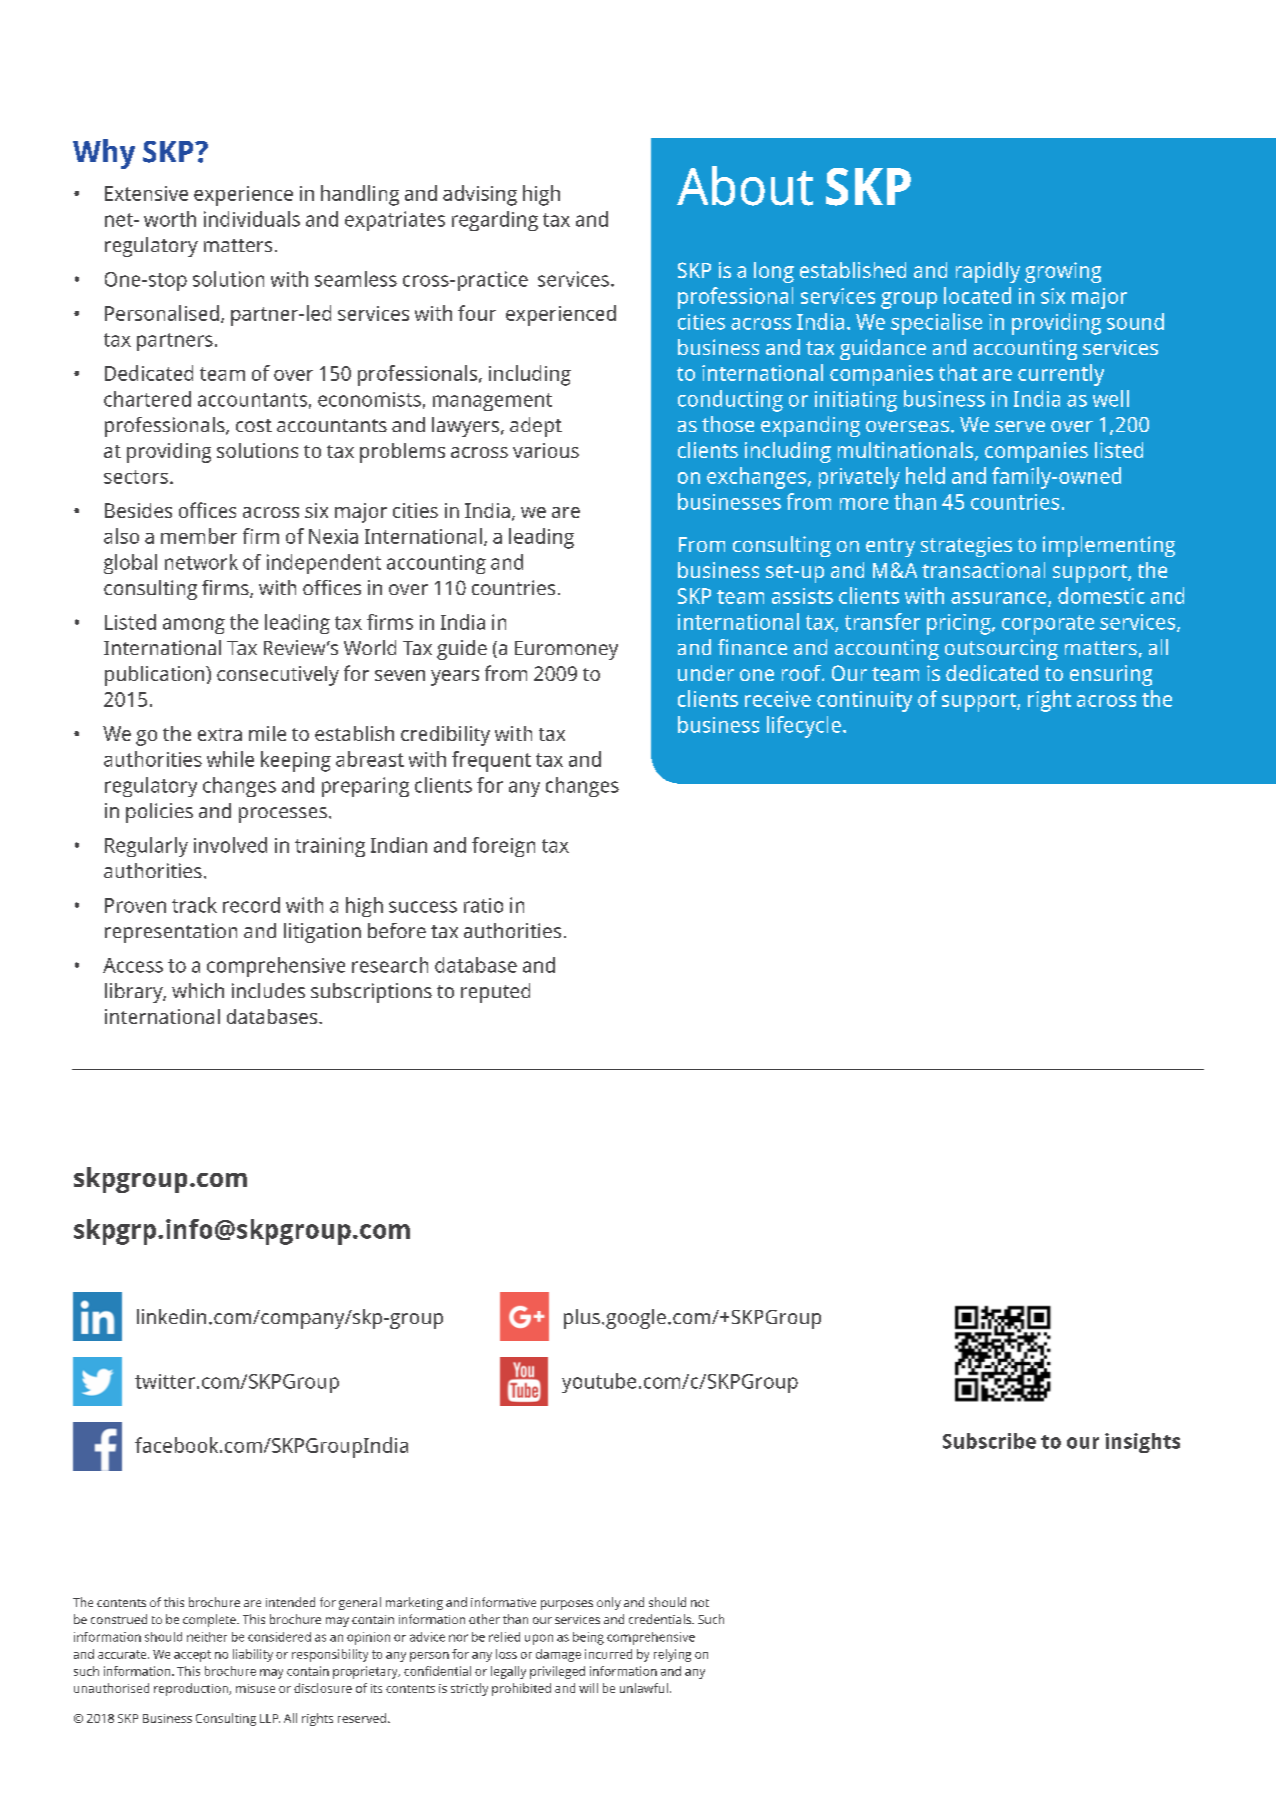  What do you see at coordinates (252, 219) in the page?
I see `individuals` at bounding box center [252, 219].
